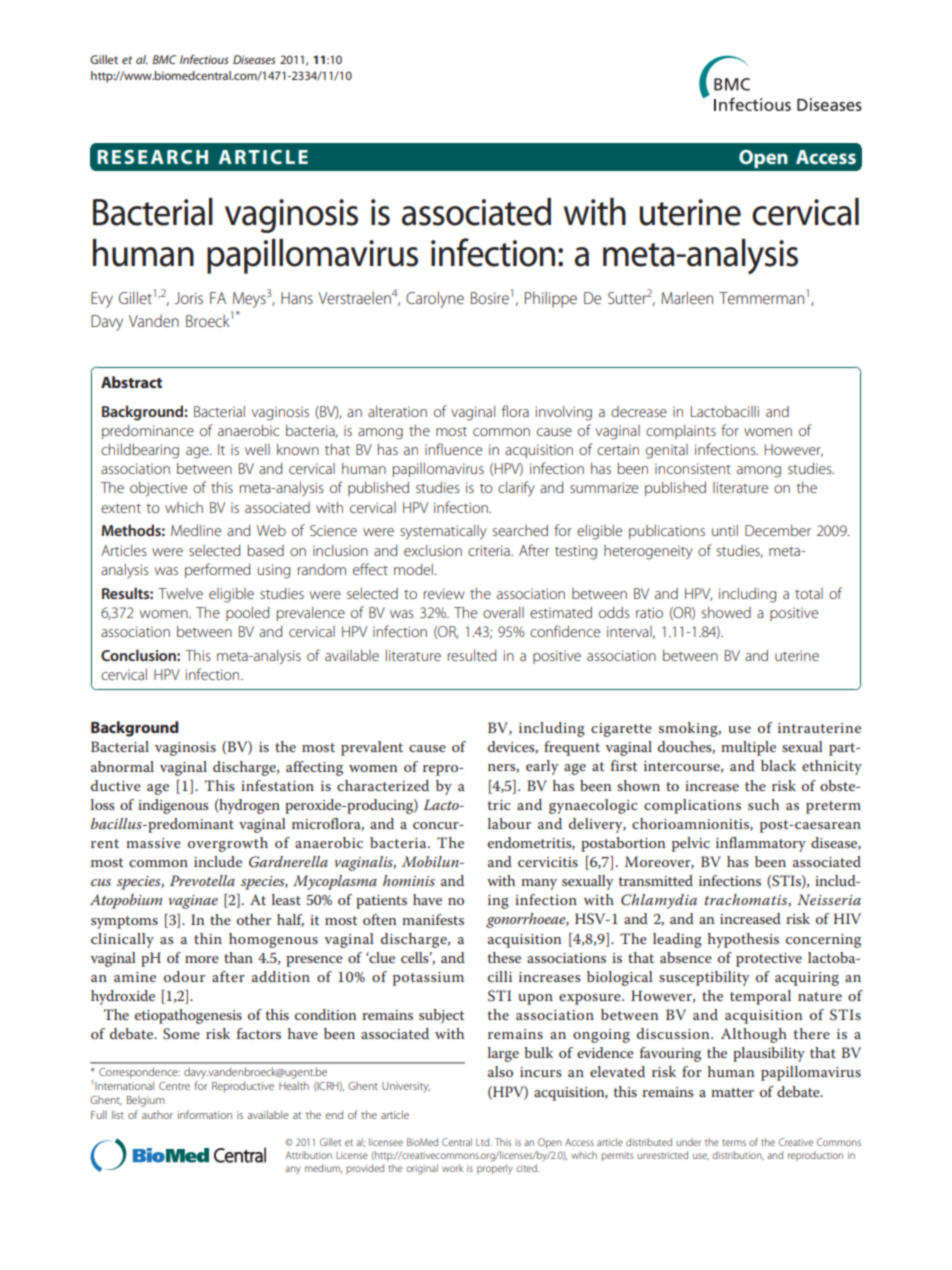  What do you see at coordinates (484, 1142) in the screenshot?
I see `Ltd` at bounding box center [484, 1142].
